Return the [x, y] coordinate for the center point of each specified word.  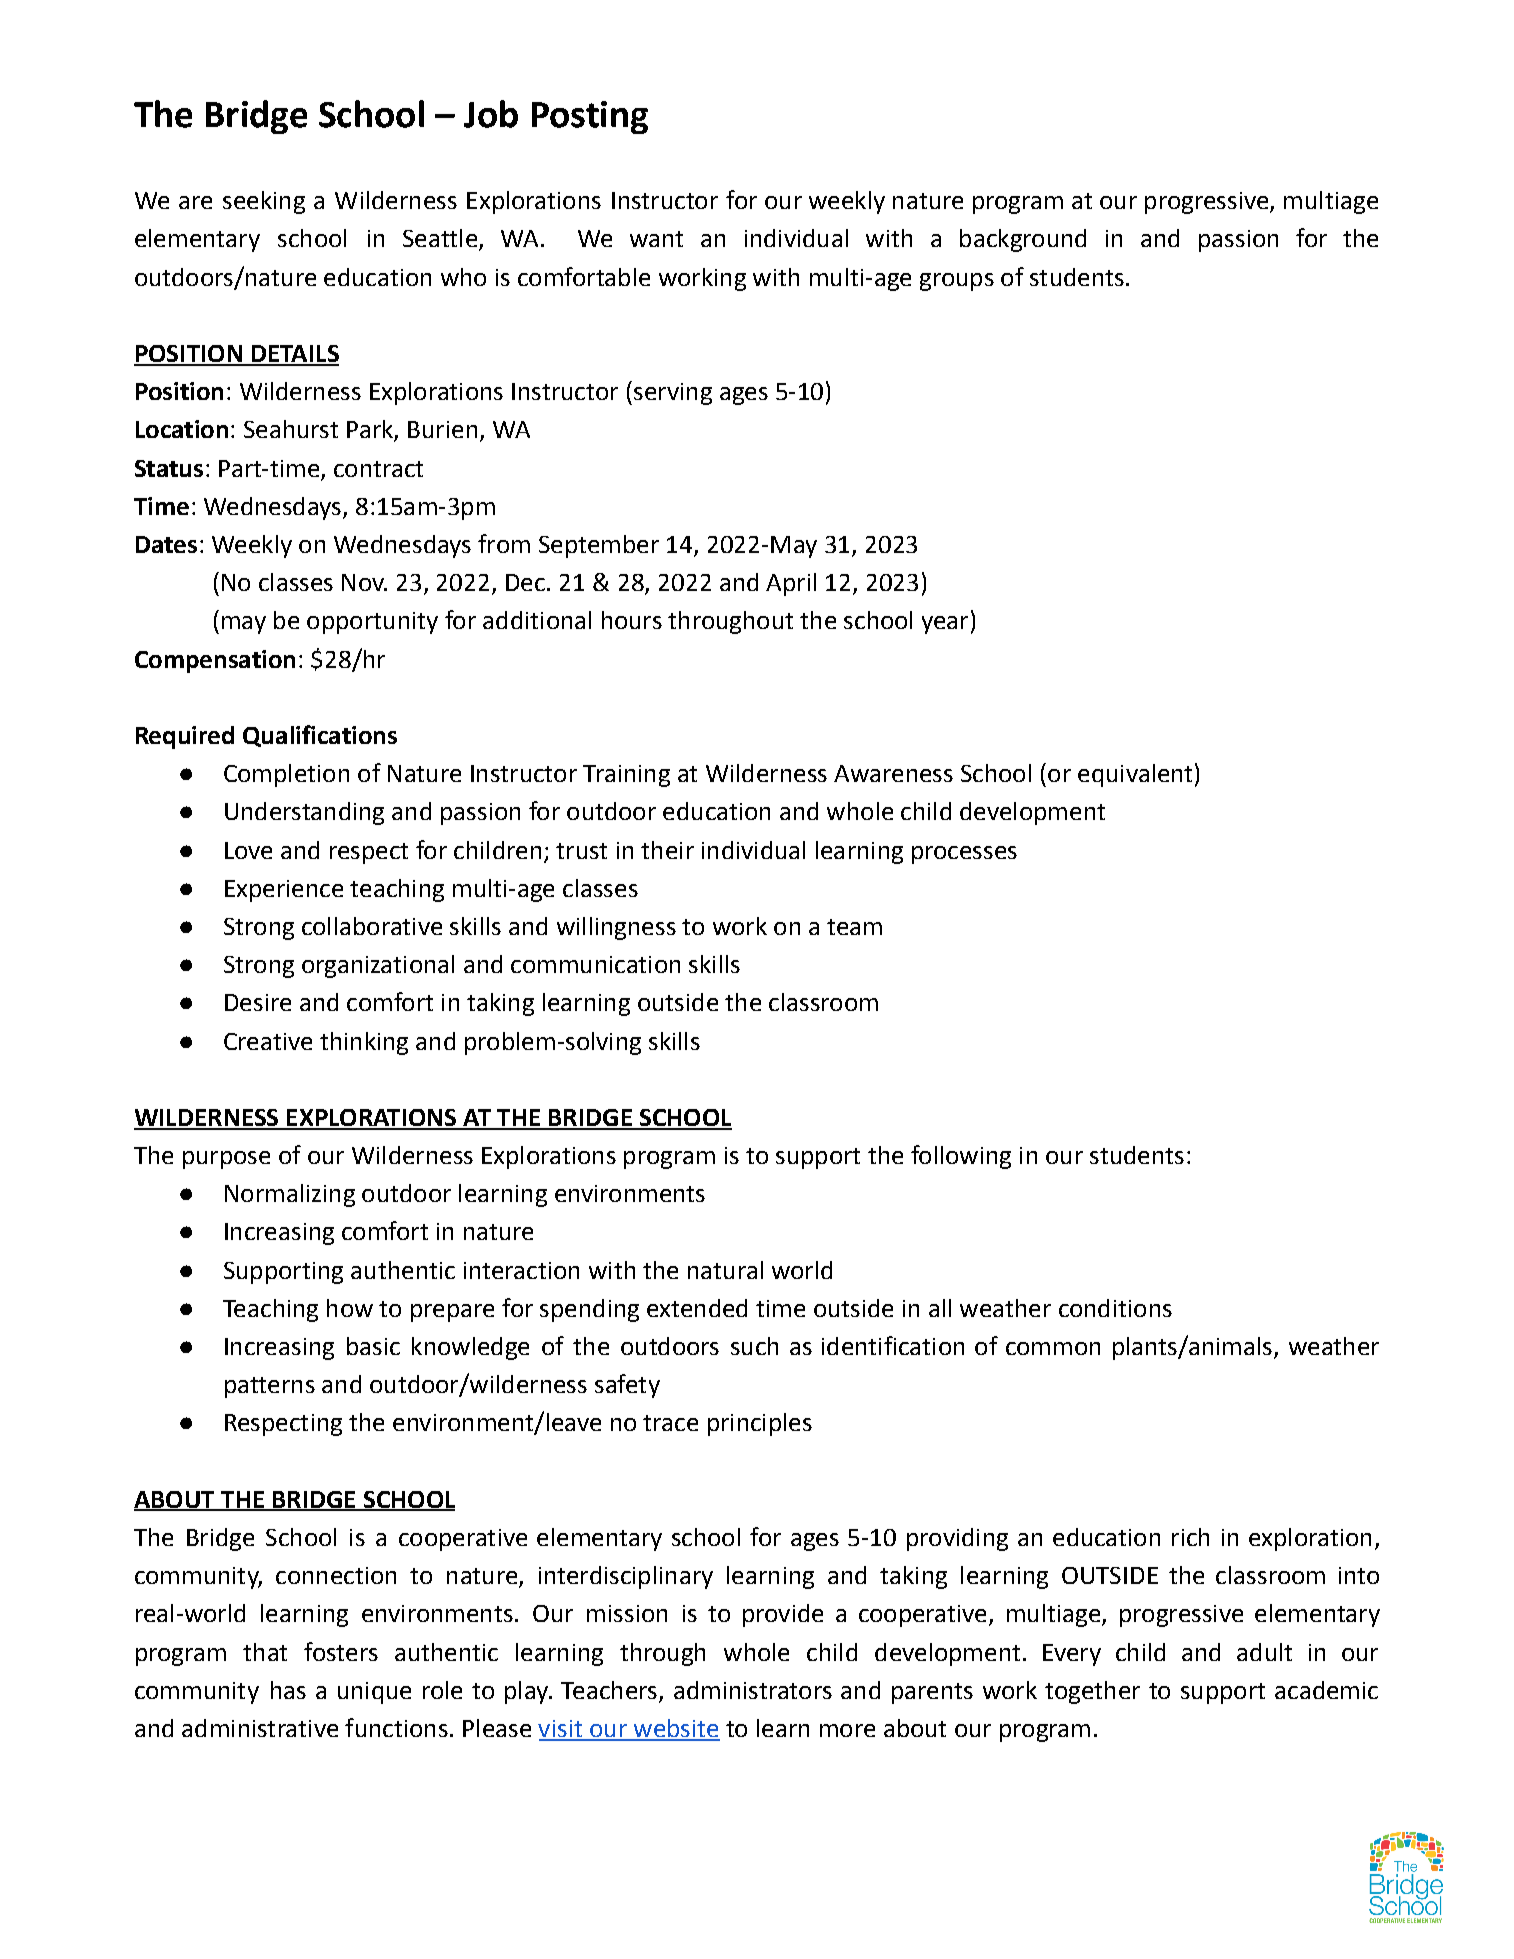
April [791, 584]
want [656, 239]
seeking [264, 202]
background [1023, 240]
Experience [284, 891]
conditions [1115, 1308]
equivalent [1135, 775]
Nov [364, 582]
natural [725, 1270]
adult [1264, 1652]
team [854, 927]
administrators [753, 1690]
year [945, 625]
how [350, 1308]
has [288, 1690]
